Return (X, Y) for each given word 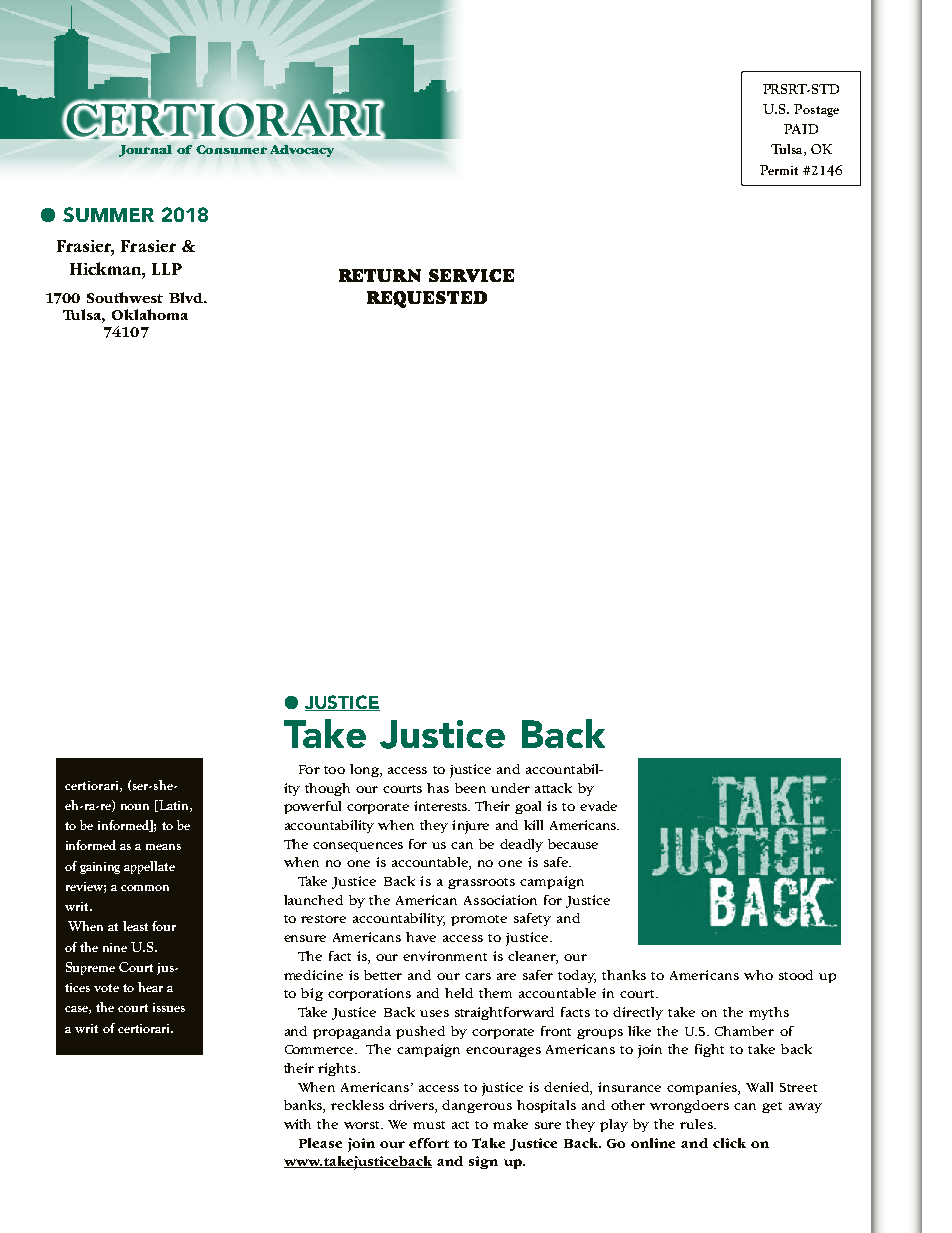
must (429, 1125)
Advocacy (302, 151)
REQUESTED (427, 299)
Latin (173, 806)
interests (442, 806)
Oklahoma (150, 314)
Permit (779, 170)
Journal (145, 151)
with (297, 1124)
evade (598, 806)
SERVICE (471, 275)
